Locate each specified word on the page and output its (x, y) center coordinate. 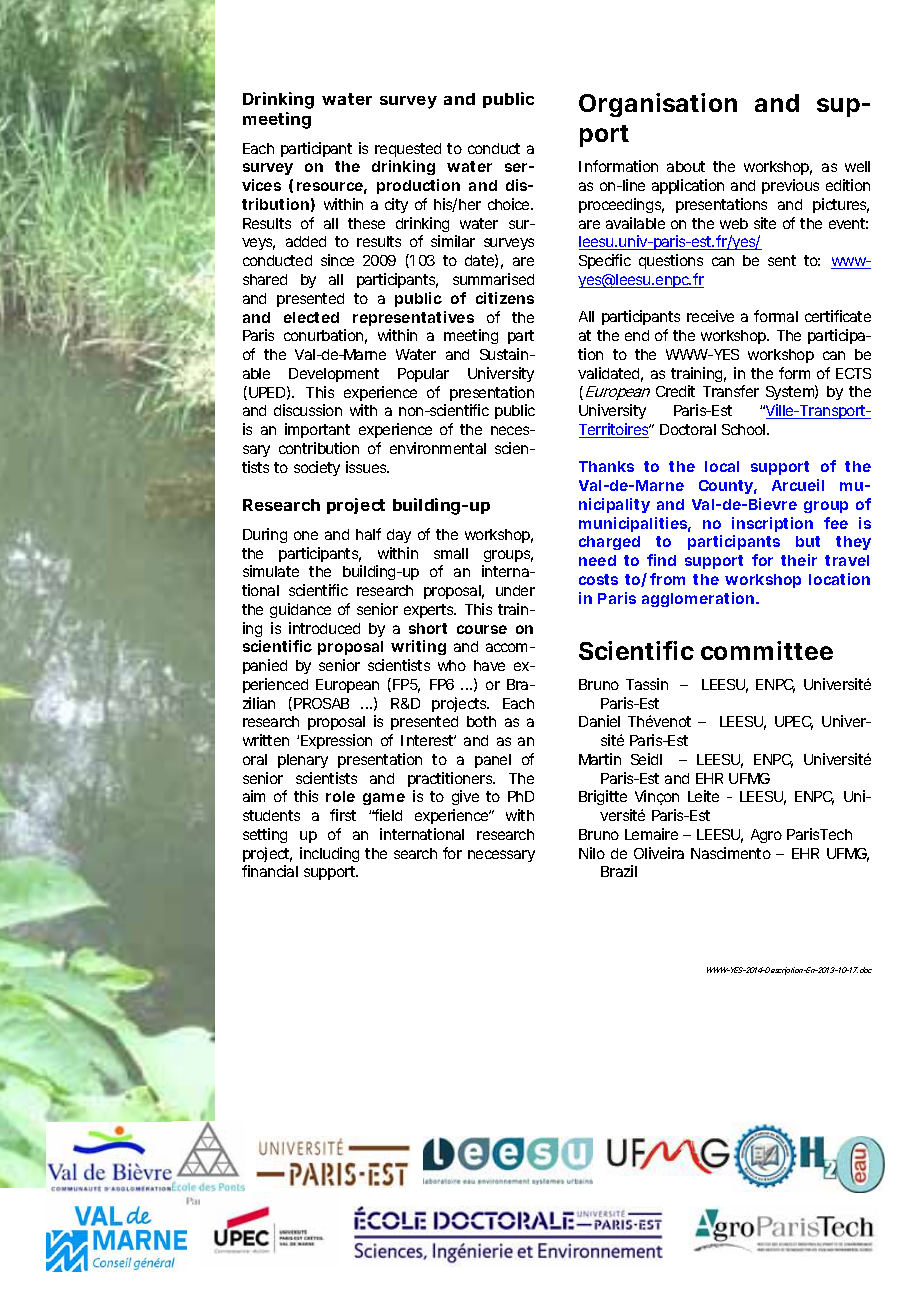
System (789, 393)
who (452, 665)
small (451, 553)
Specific (605, 261)
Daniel (599, 721)
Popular (423, 375)
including (329, 854)
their (799, 560)
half (368, 534)
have (489, 665)
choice (508, 204)
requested (408, 150)
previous (790, 186)
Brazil (619, 871)
